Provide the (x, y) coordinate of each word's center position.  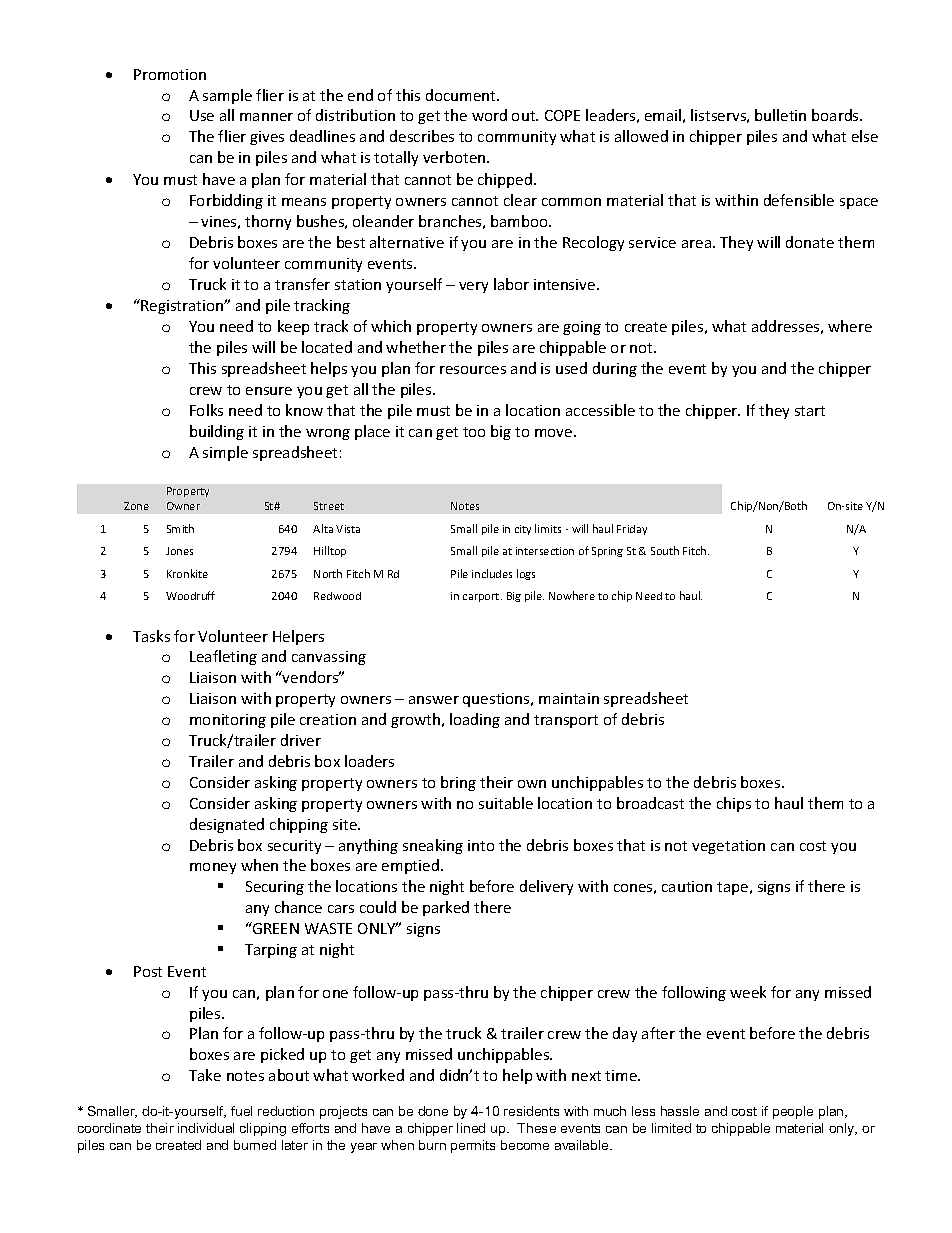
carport (482, 597)
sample (227, 96)
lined (471, 1128)
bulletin (780, 115)
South (665, 550)
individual (206, 1128)
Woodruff (190, 595)
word (489, 115)
